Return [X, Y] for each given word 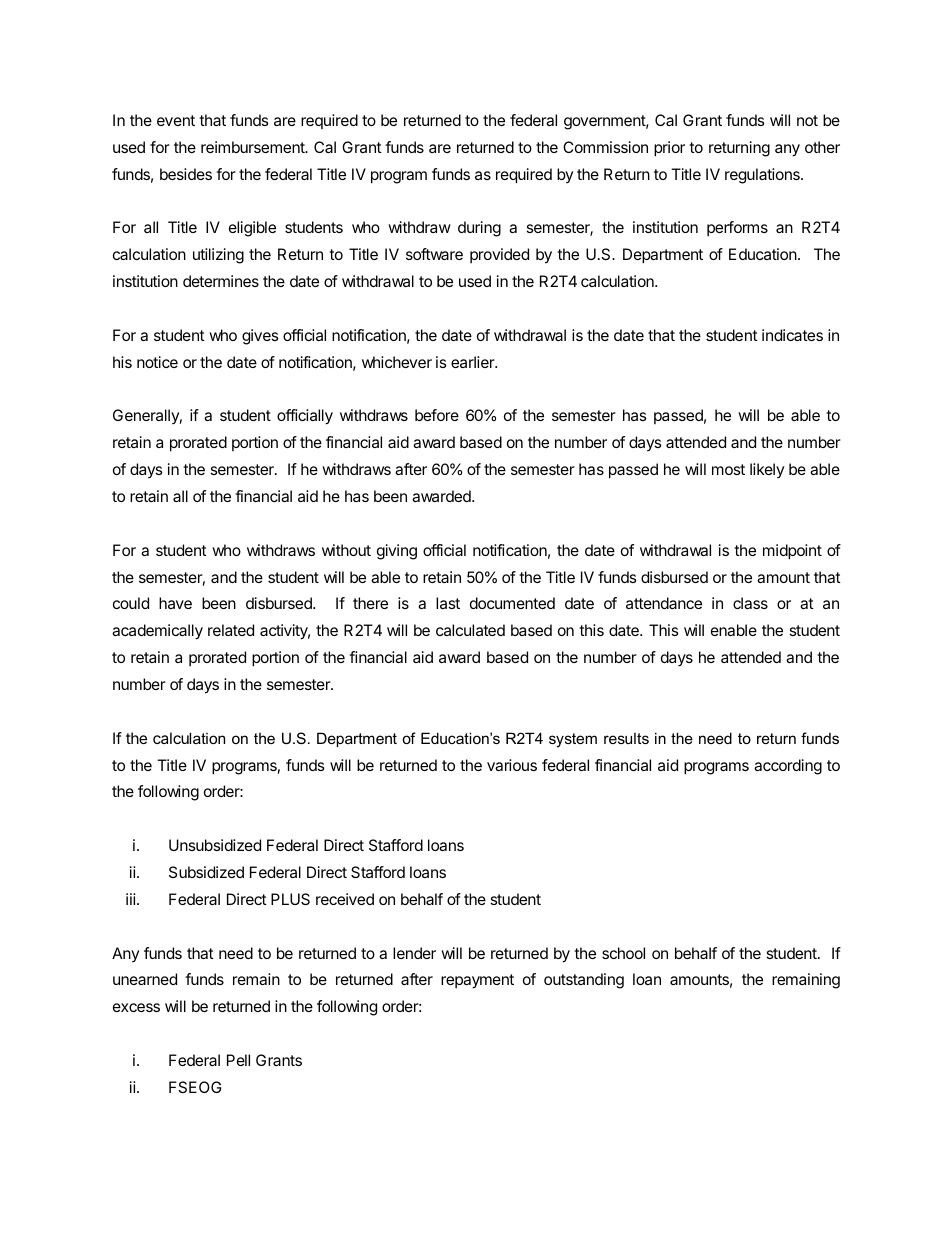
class [750, 603]
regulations [763, 176]
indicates [792, 335]
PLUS [290, 899]
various [512, 765]
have [175, 603]
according [788, 767]
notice [157, 362]
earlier [474, 362]
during [479, 229]
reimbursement [254, 147]
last [448, 603]
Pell [238, 1060]
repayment [477, 981]
